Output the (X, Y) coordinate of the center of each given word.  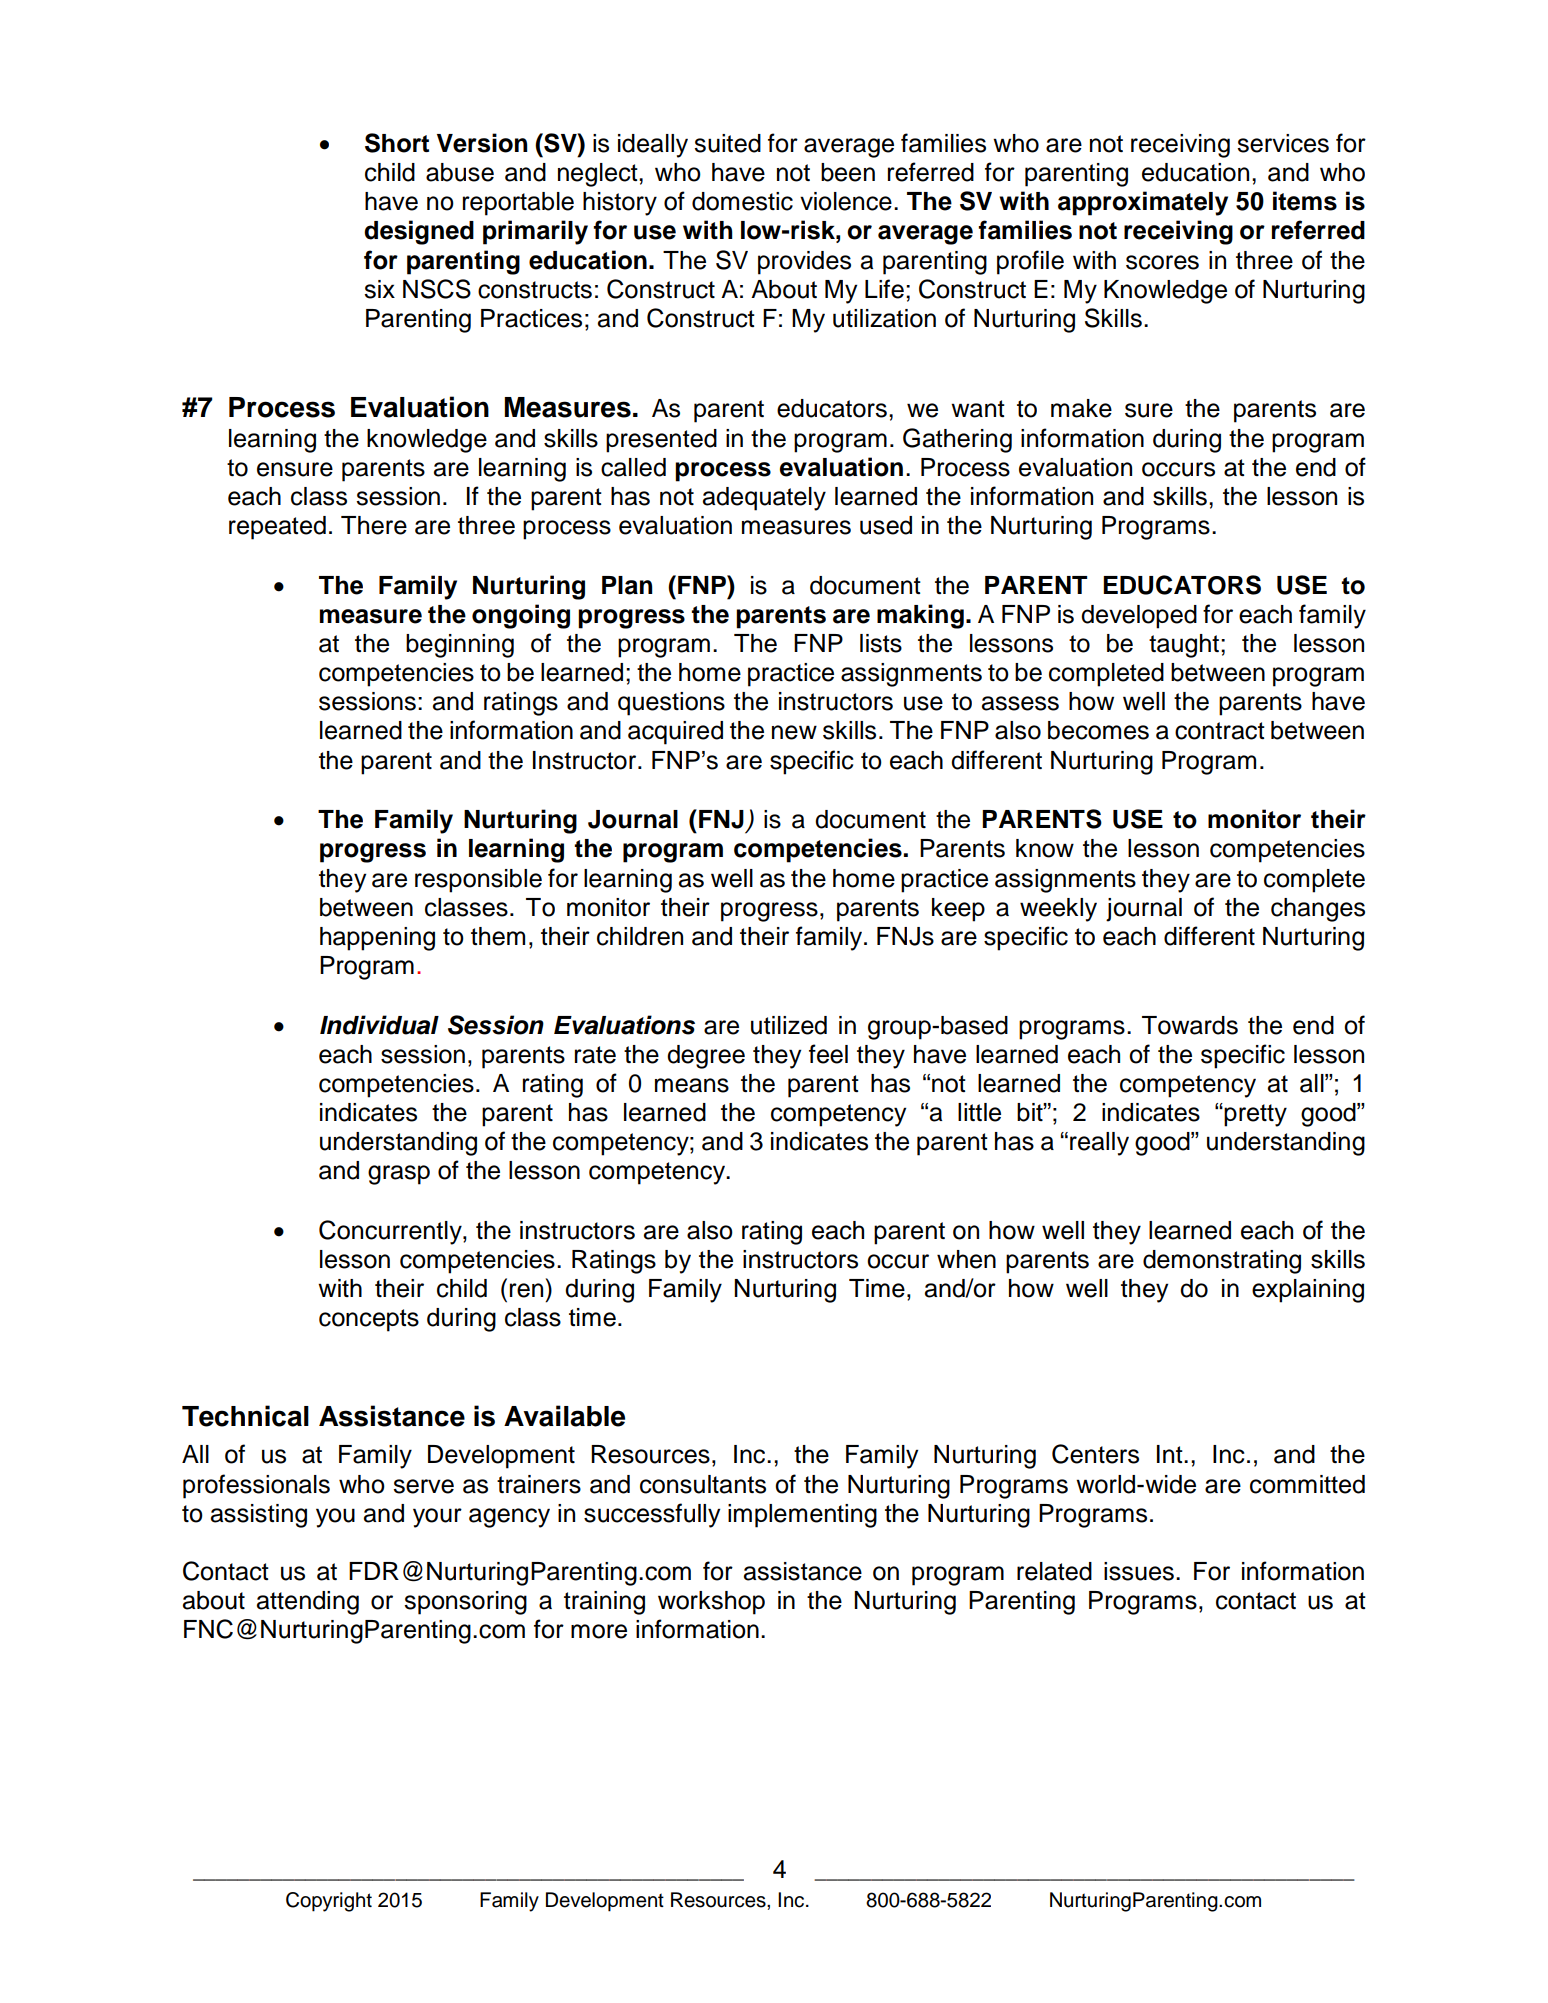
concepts (369, 1320)
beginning (460, 646)
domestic (742, 201)
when (966, 1259)
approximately (1143, 203)
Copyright (329, 1902)
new (794, 732)
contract (1220, 731)
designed (419, 232)
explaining (1308, 1291)
